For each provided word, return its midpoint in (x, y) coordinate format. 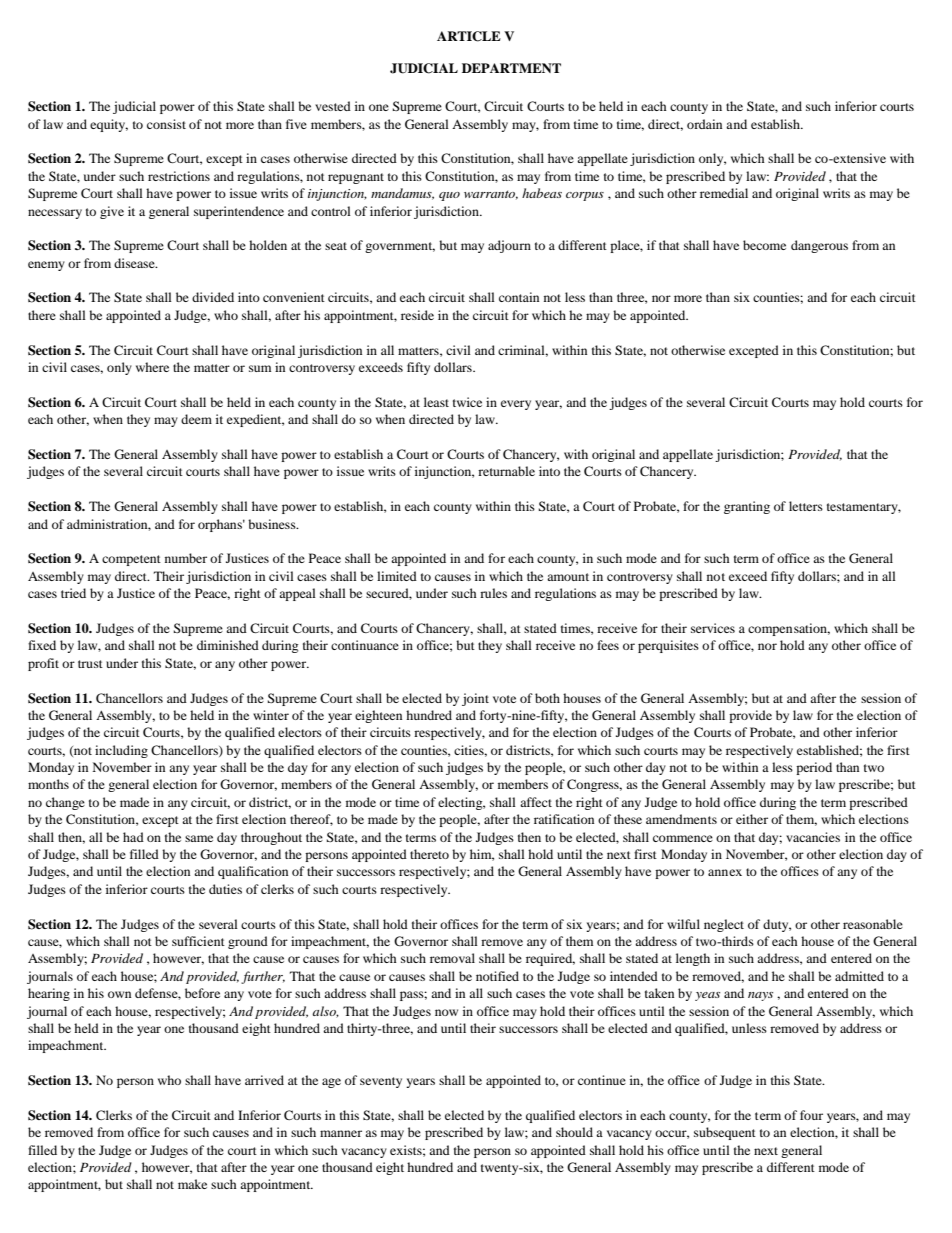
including (121, 751)
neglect (724, 925)
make (192, 1184)
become (764, 245)
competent (131, 560)
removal (452, 958)
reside (417, 315)
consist (166, 124)
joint (475, 699)
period (814, 768)
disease (135, 263)
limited (397, 576)
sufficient (198, 941)
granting (747, 507)
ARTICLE (469, 36)
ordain (704, 124)
